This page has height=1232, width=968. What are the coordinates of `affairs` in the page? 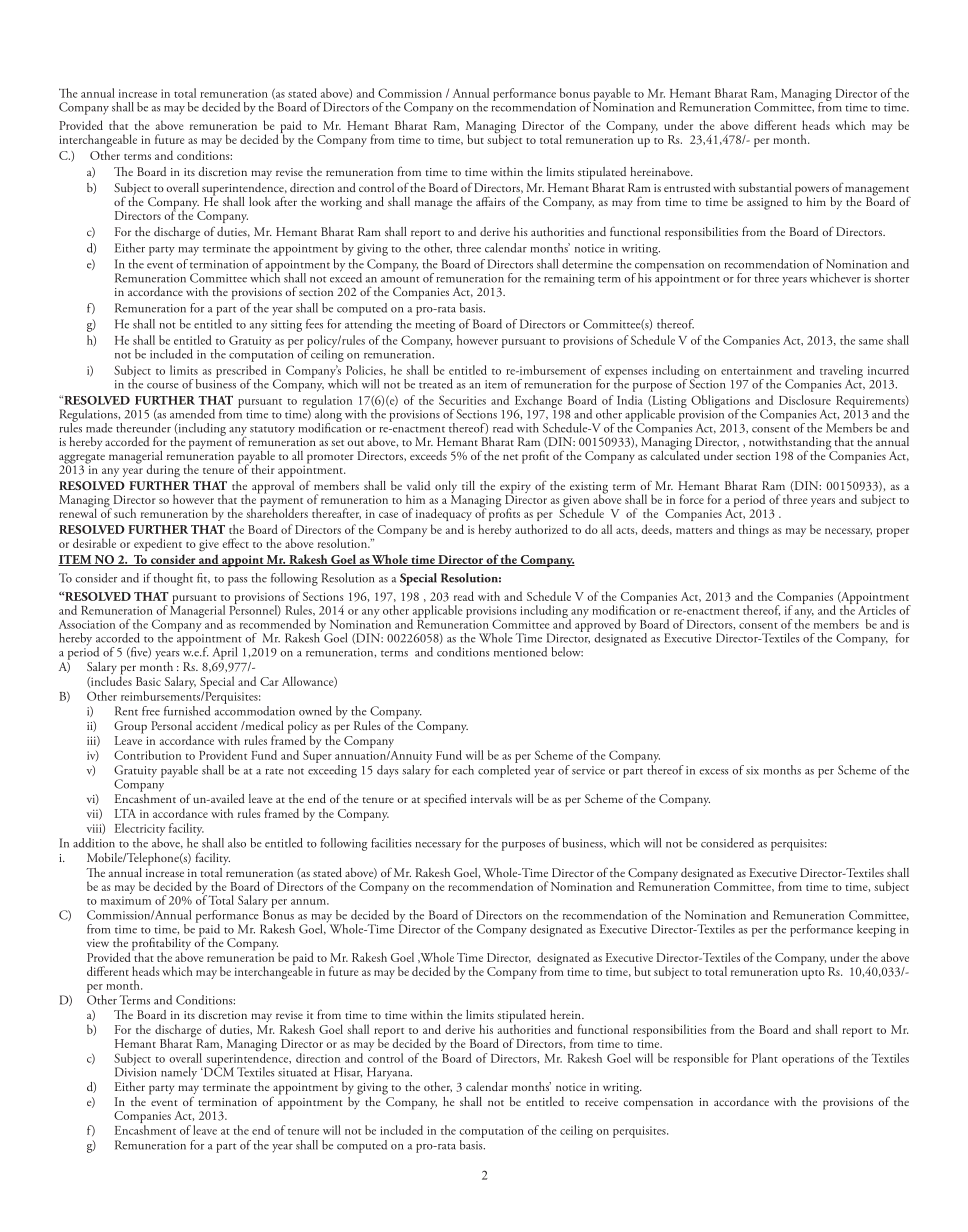 It's located at (490, 201).
